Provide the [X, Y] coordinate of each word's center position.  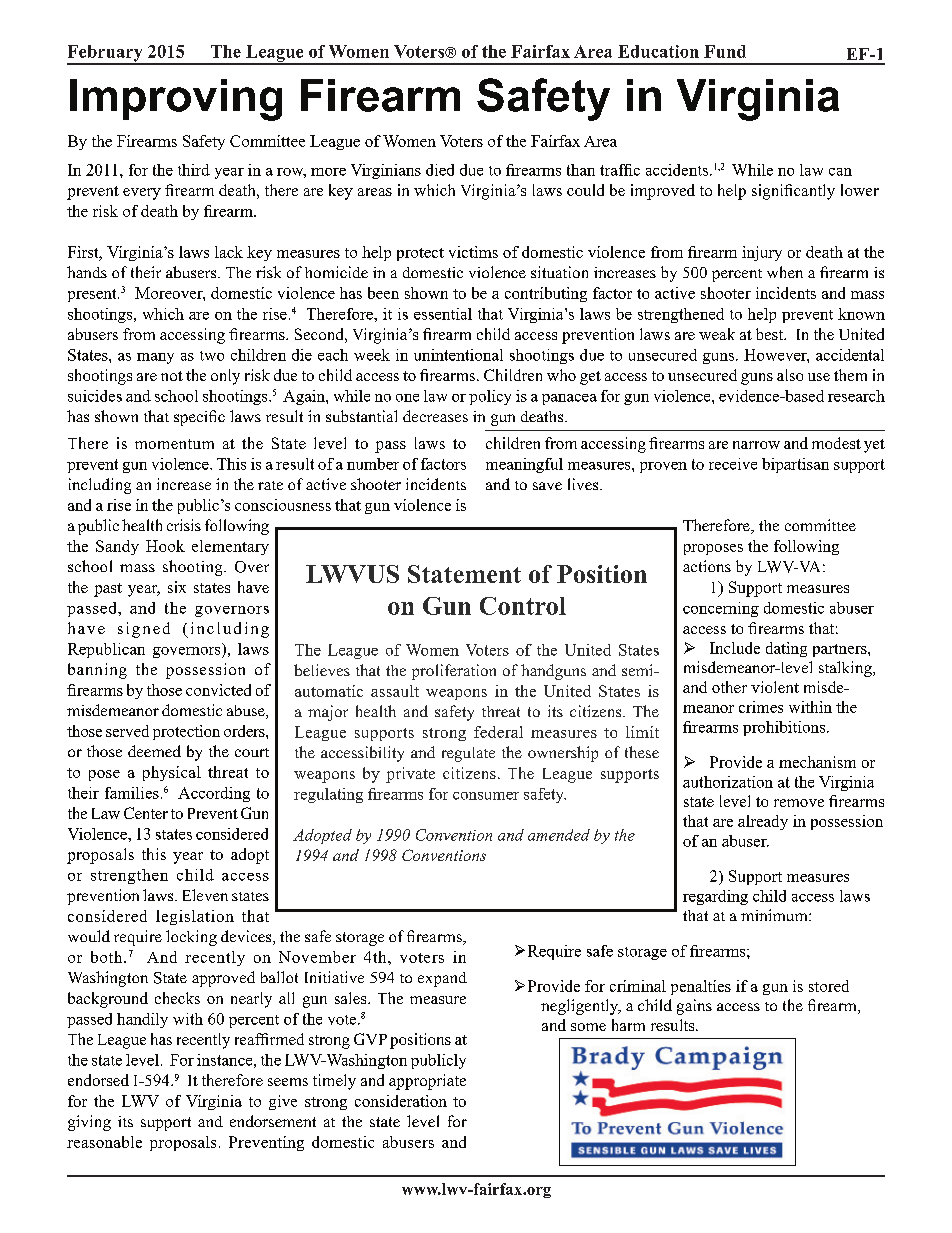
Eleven [205, 895]
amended [559, 835]
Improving [176, 100]
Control [523, 606]
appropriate [427, 1082]
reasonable [104, 1142]
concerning [721, 609]
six [177, 587]
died [440, 170]
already [763, 822]
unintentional [458, 355]
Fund [725, 51]
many [155, 358]
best [771, 334]
